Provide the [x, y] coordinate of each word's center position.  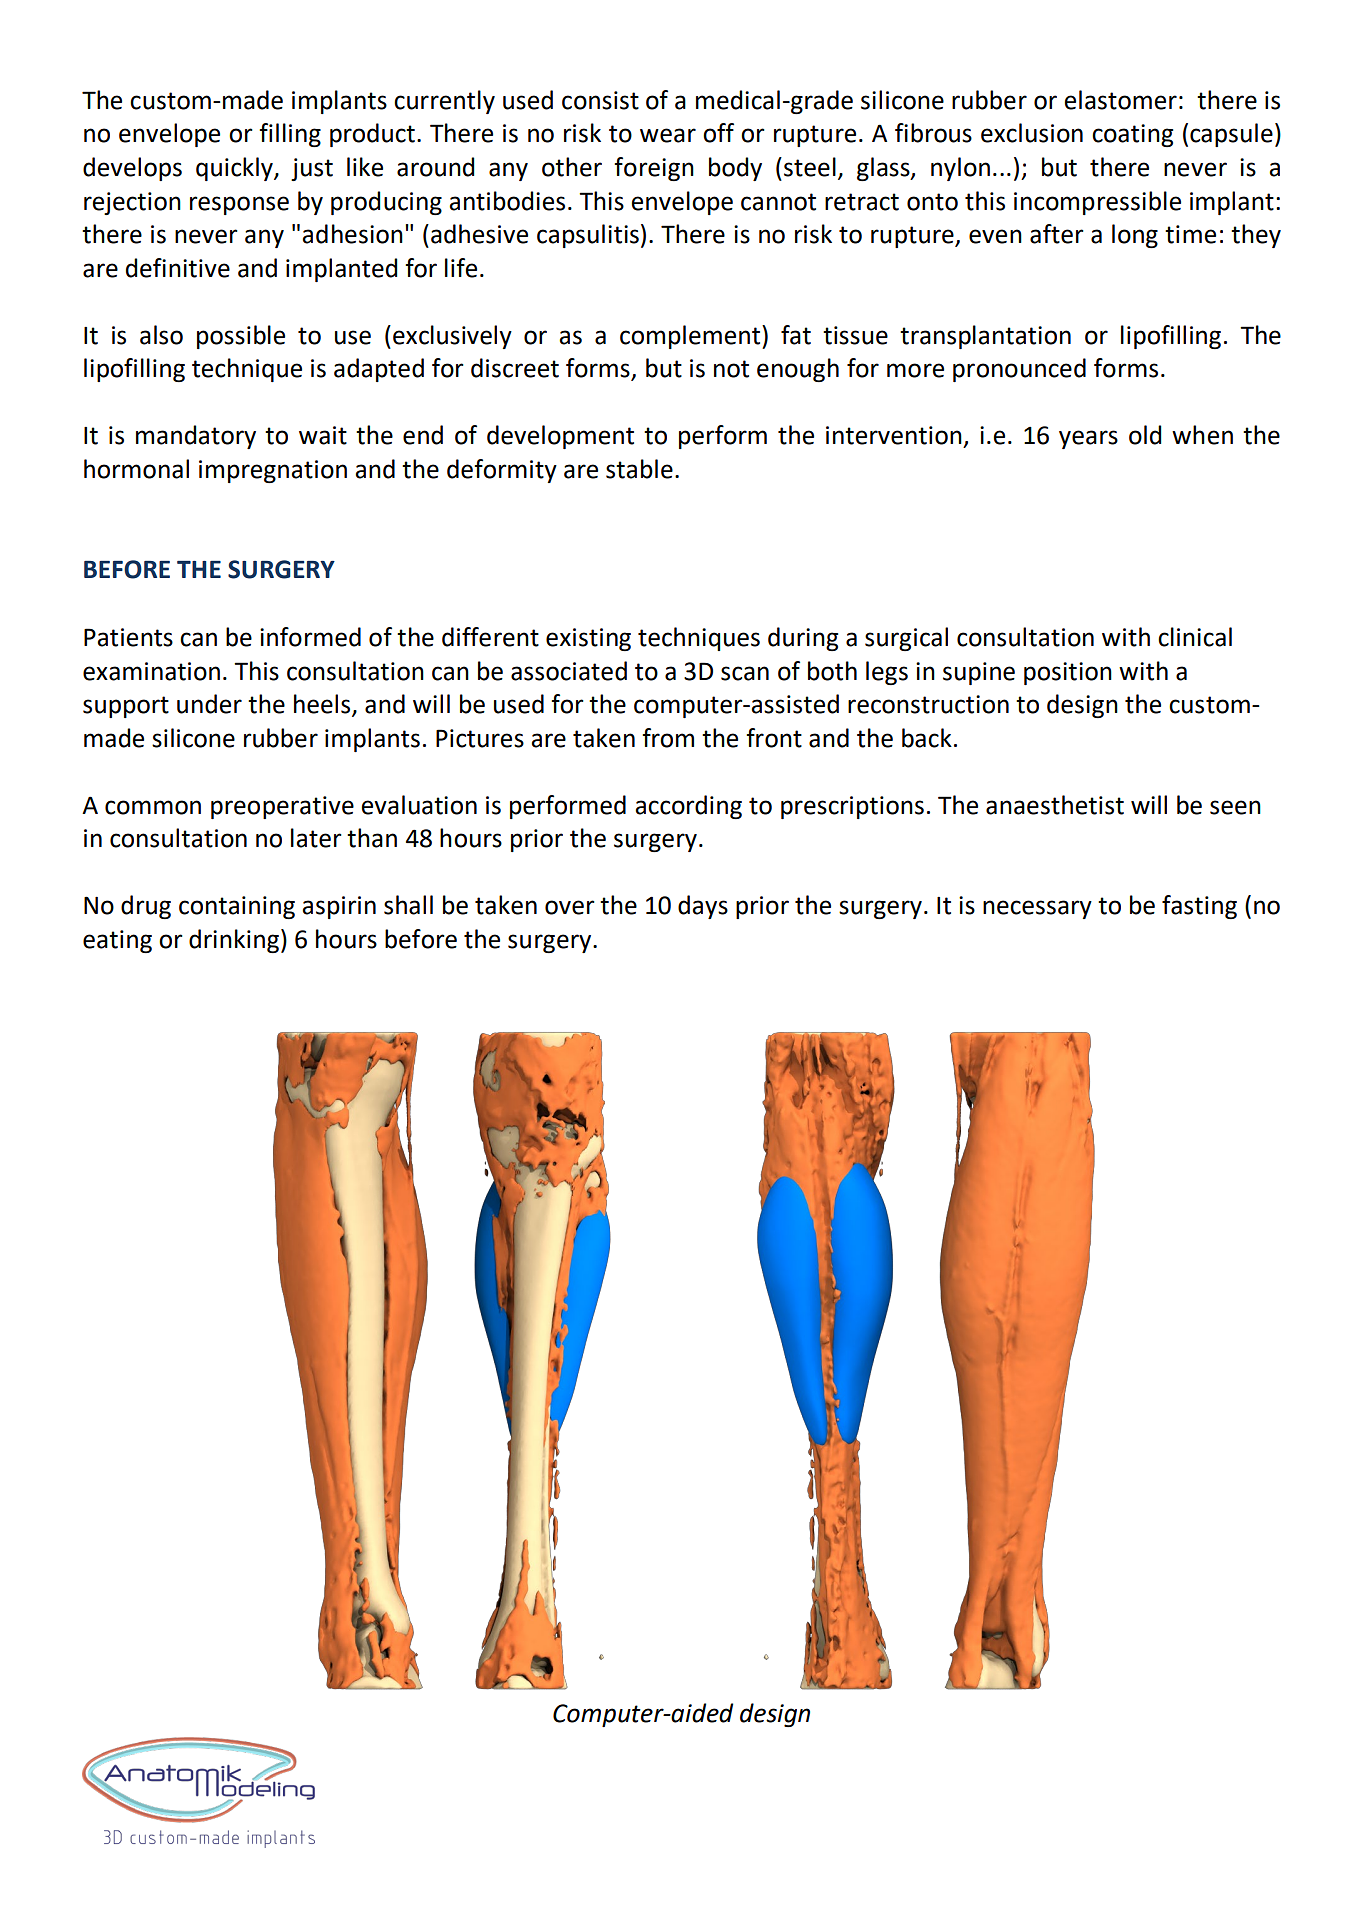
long [1135, 236]
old [1145, 435]
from [668, 738]
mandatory [196, 437]
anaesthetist [1055, 805]
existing [588, 639]
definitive [178, 268]
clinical [1195, 637]
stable [639, 469]
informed [310, 637]
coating [1132, 135]
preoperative [282, 807]
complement [691, 337]
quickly [235, 169]
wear [668, 135]
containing [237, 907]
